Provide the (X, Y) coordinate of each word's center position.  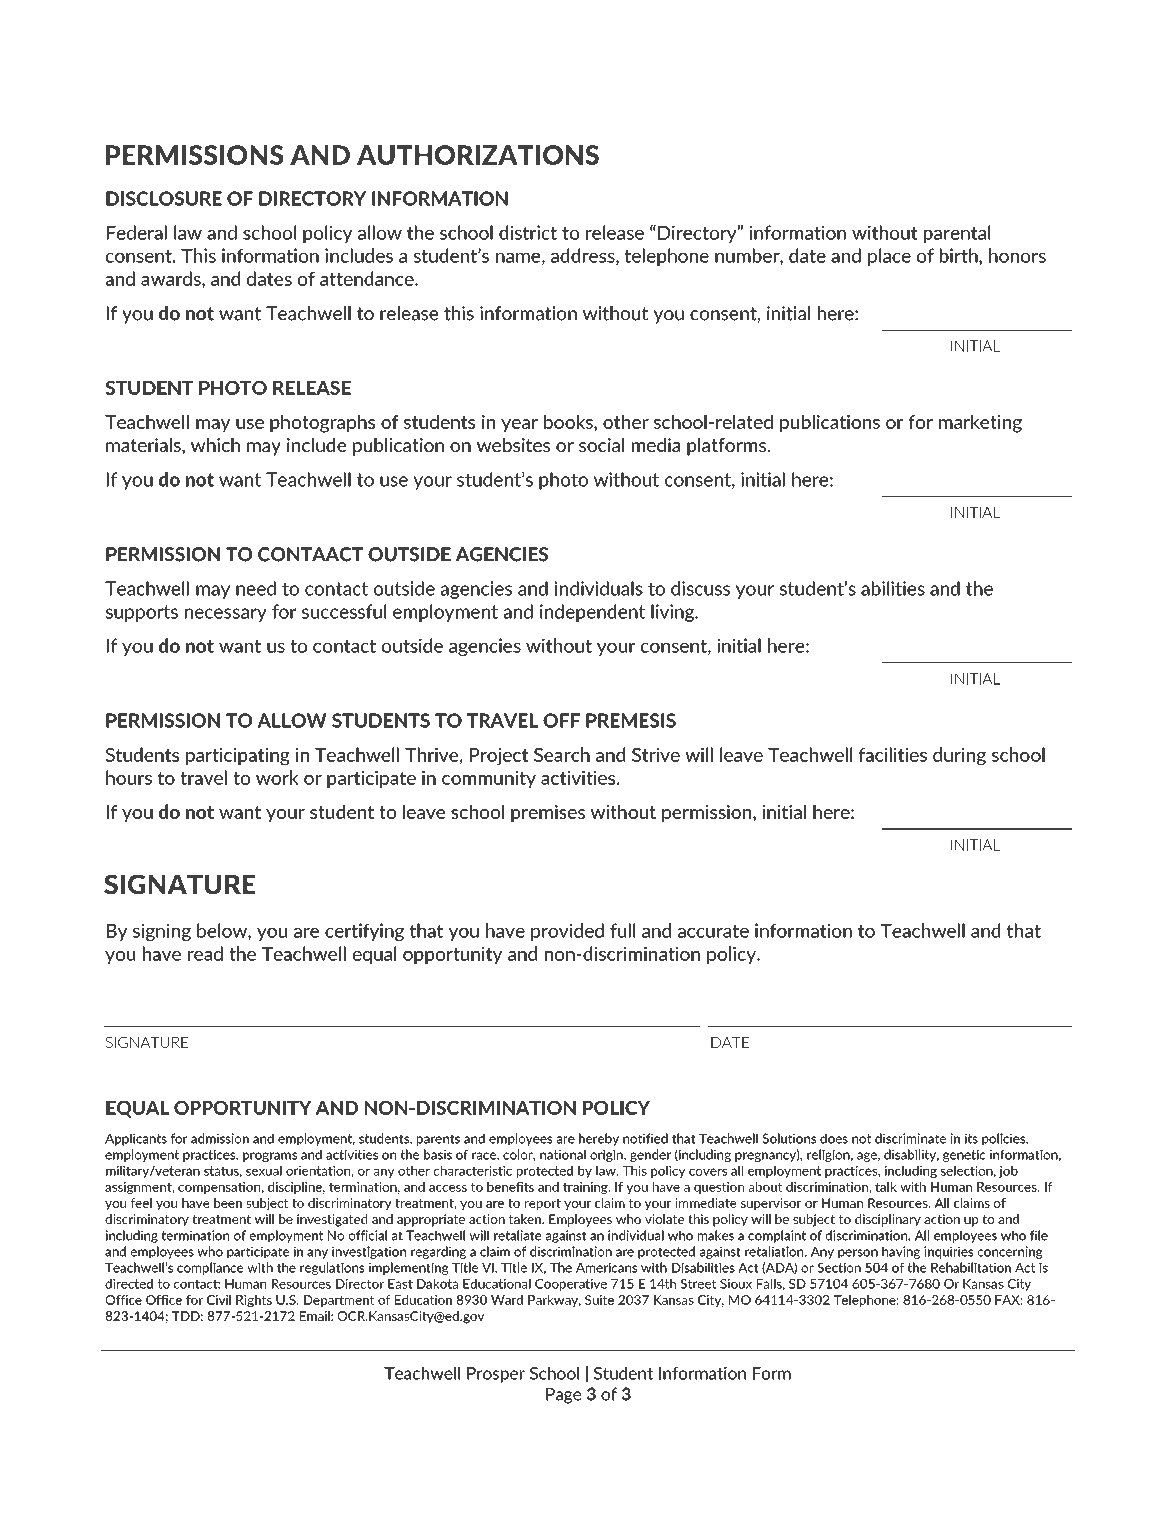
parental (957, 234)
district (528, 232)
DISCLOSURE (164, 198)
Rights (254, 1301)
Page (563, 1396)
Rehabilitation (971, 1267)
